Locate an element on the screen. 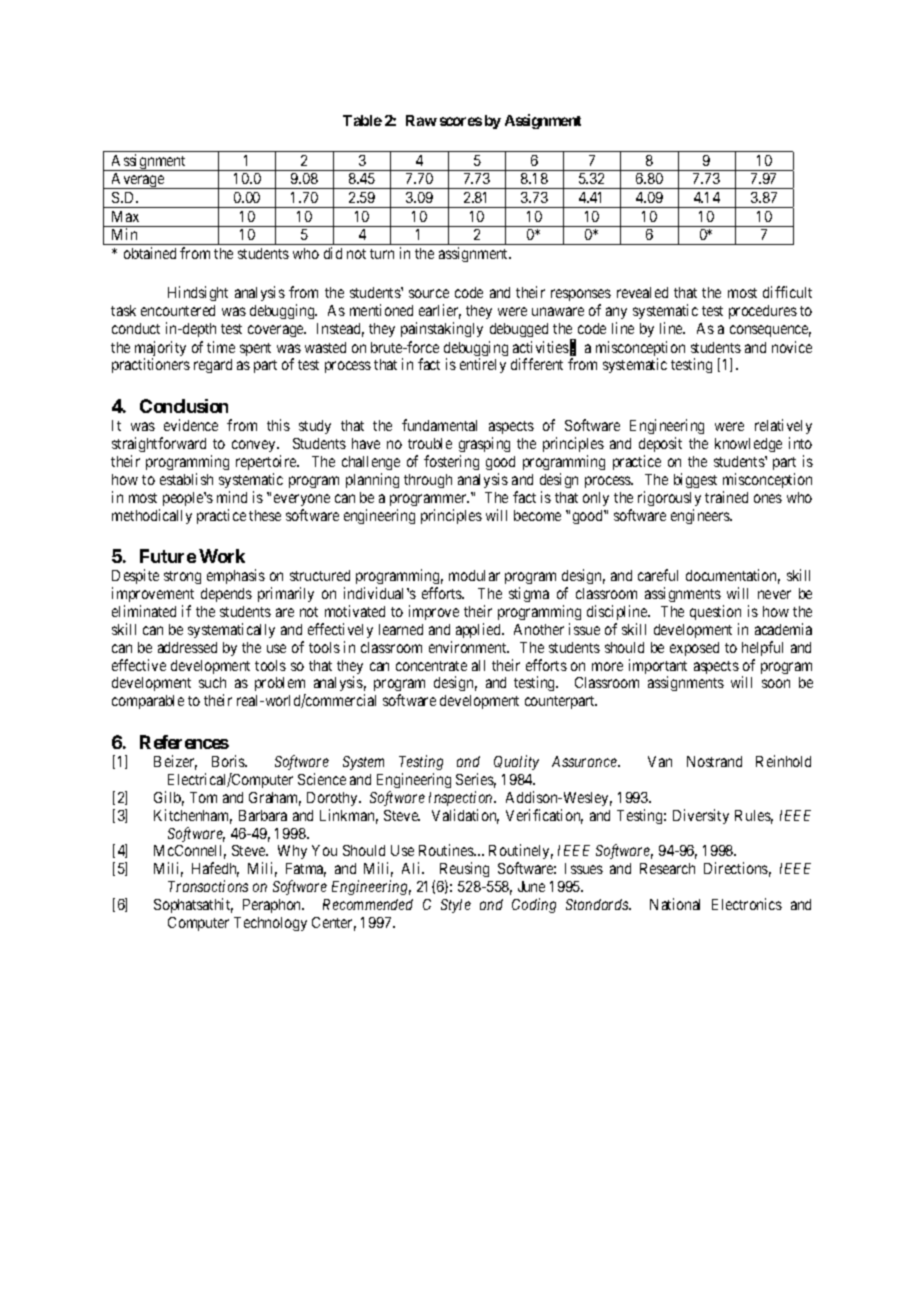 Image resolution: width=924 pixels, height=1308 pixels. Technology is located at coordinates (270, 924).
